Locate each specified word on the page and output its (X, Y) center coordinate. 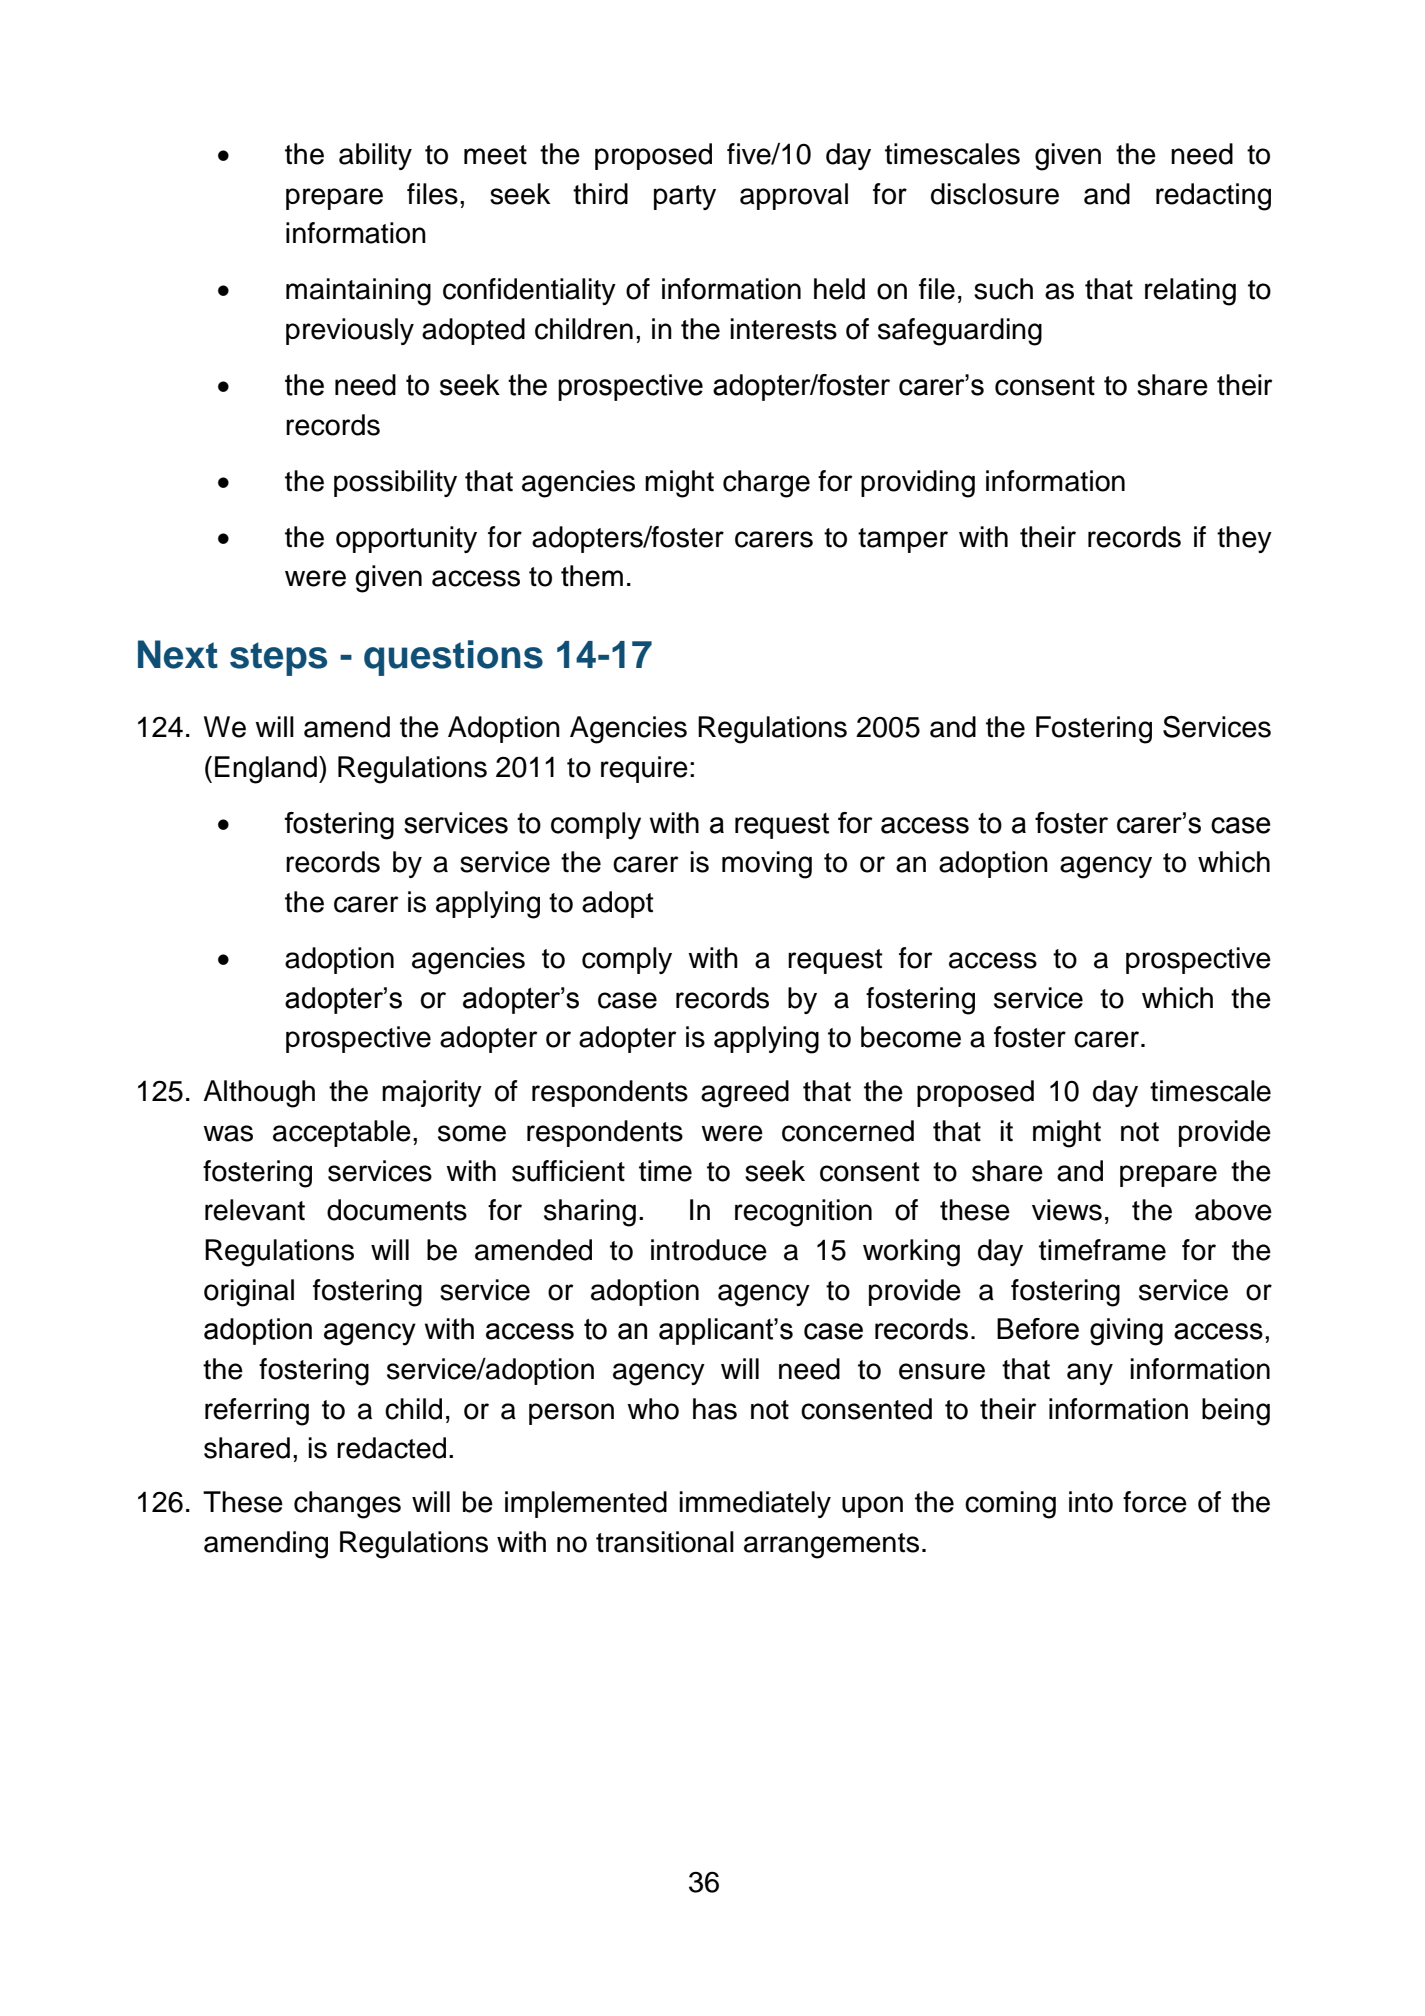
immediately (755, 1504)
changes (347, 1505)
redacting (1213, 197)
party (685, 197)
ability (375, 156)
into (1091, 1502)
